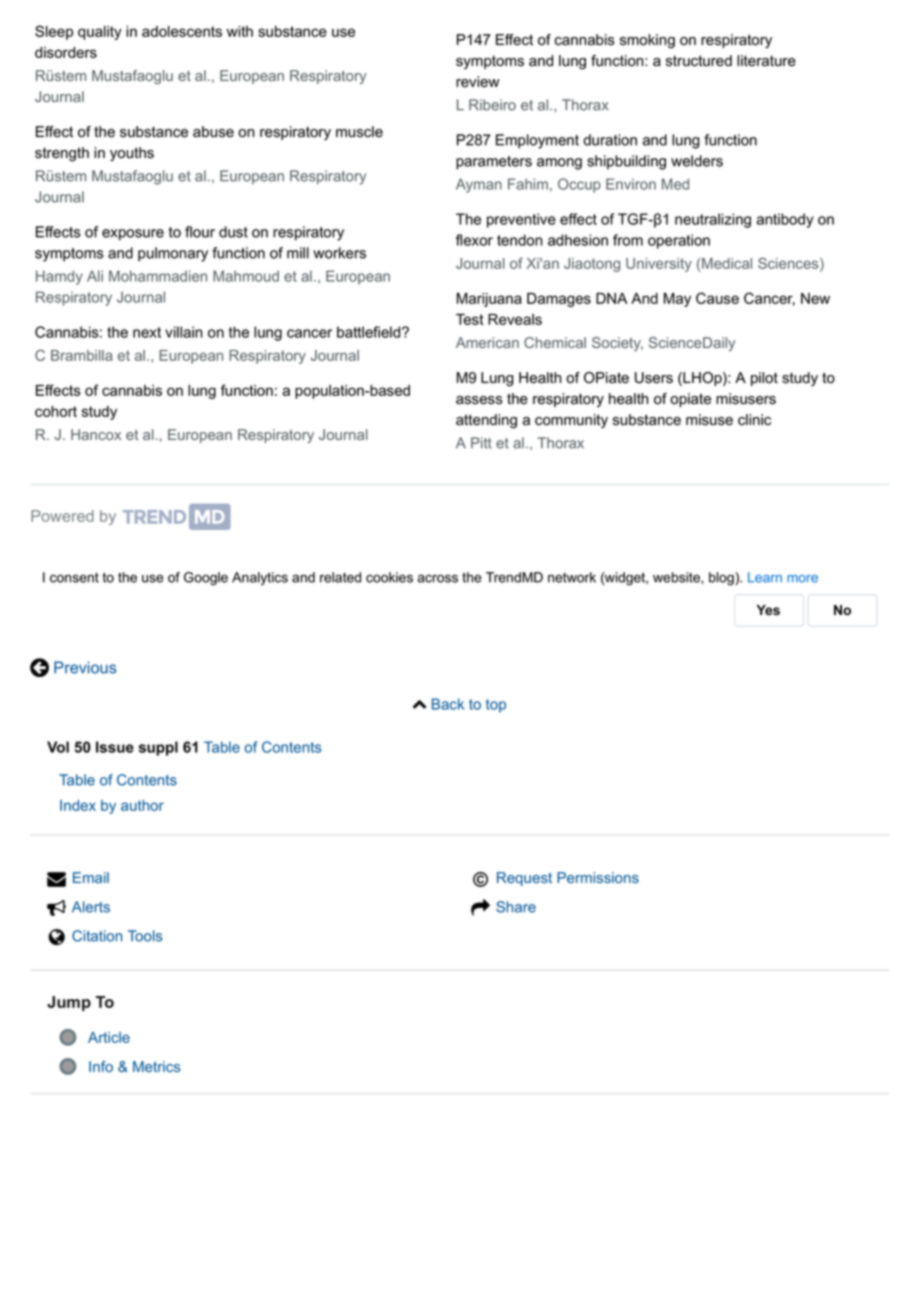 The height and width of the page is (1308, 924). Describe the element at coordinates (158, 748) in the page. I see `suppl` at that location.
